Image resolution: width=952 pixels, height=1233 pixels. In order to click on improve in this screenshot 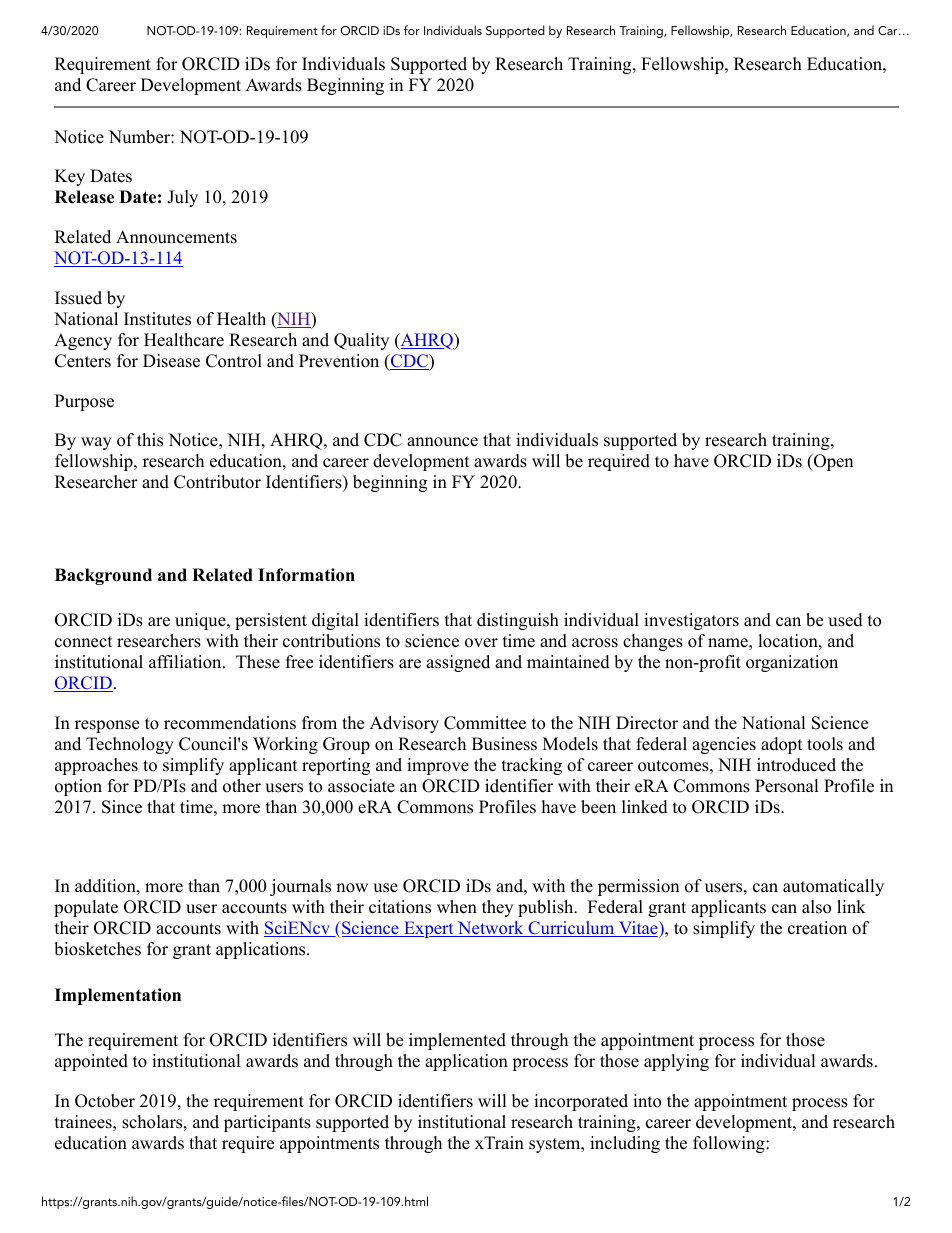, I will do `click(438, 766)`.
